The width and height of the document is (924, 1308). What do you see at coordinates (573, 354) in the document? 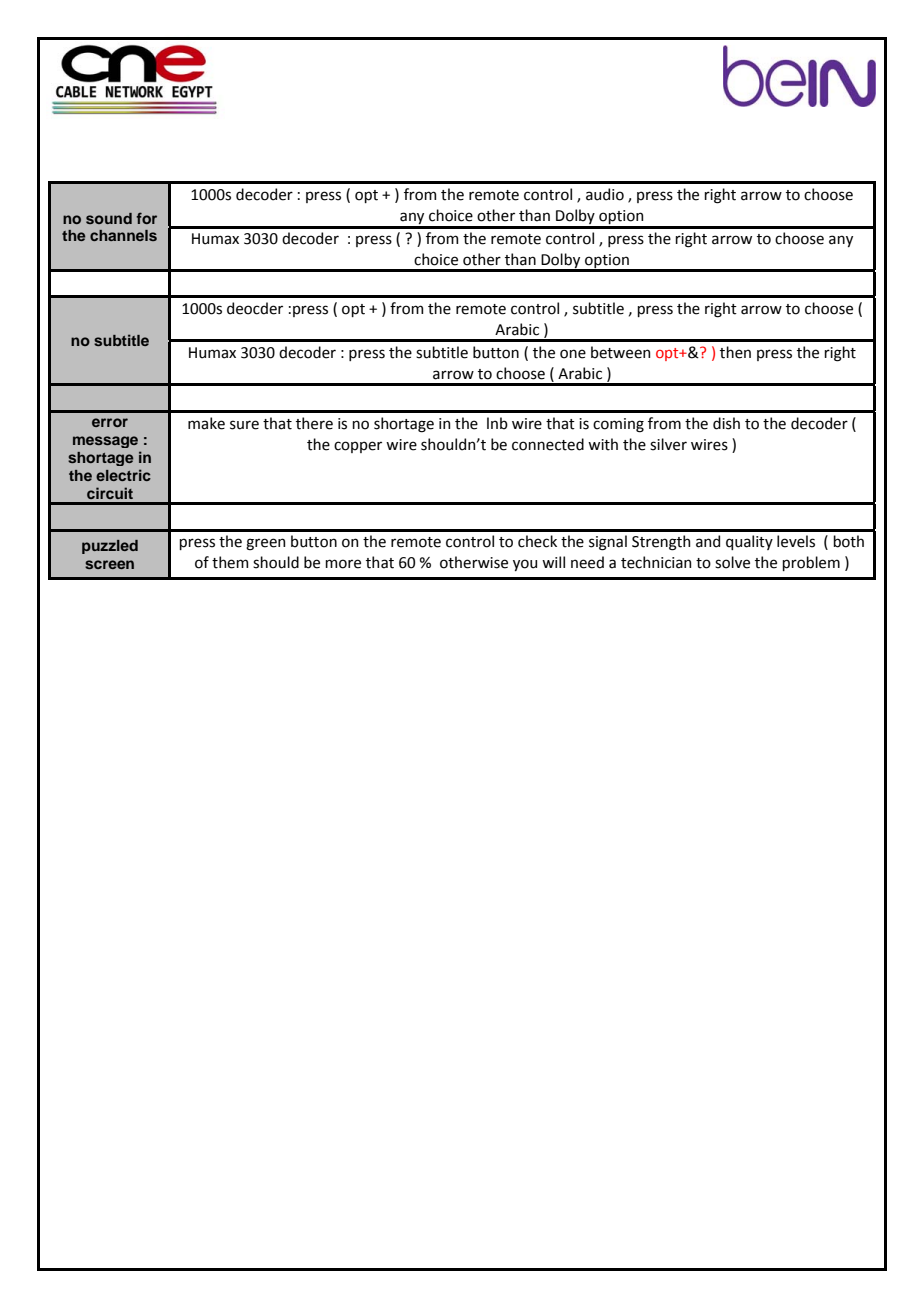
I see `one` at bounding box center [573, 354].
